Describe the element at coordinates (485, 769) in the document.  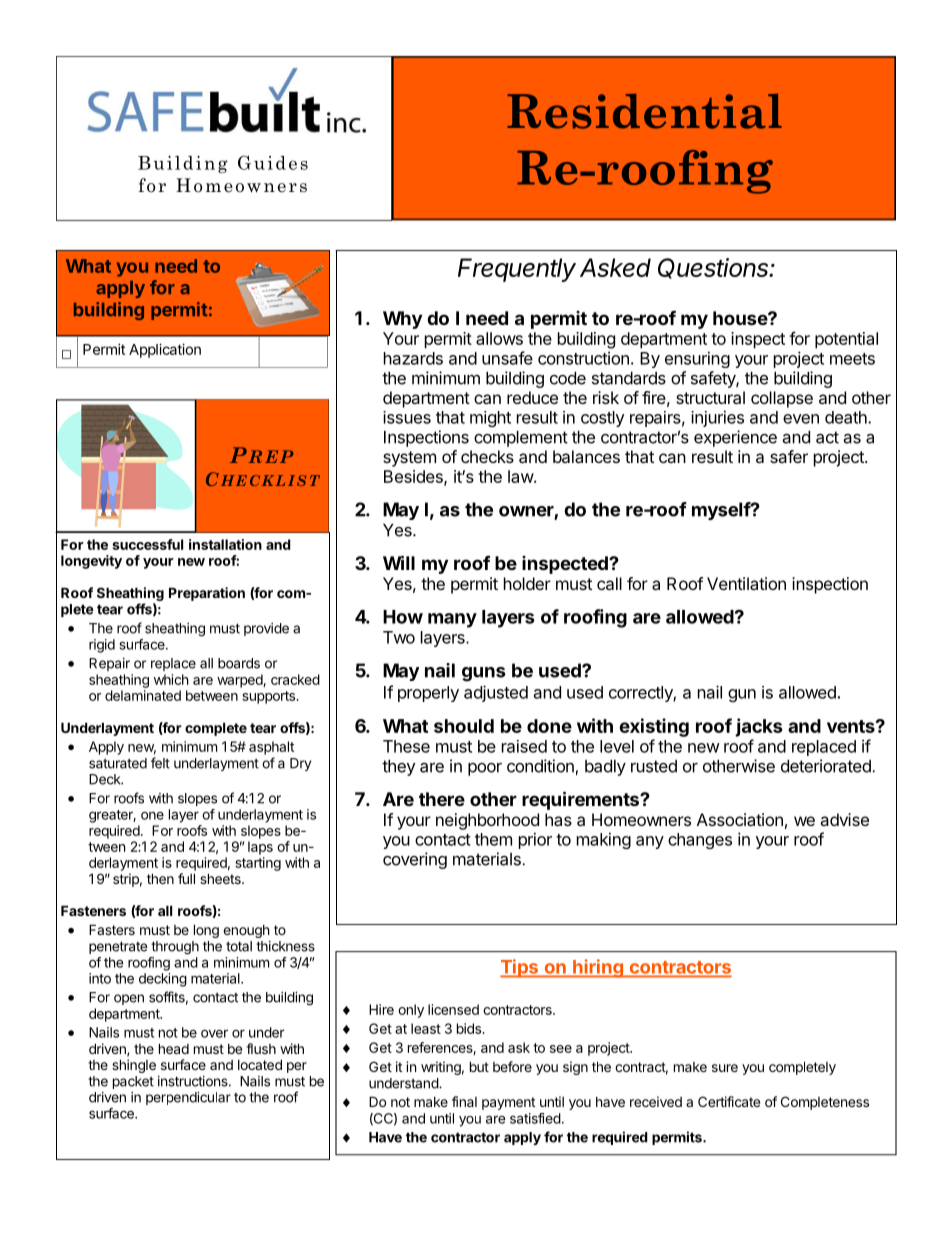
I see `poor` at that location.
